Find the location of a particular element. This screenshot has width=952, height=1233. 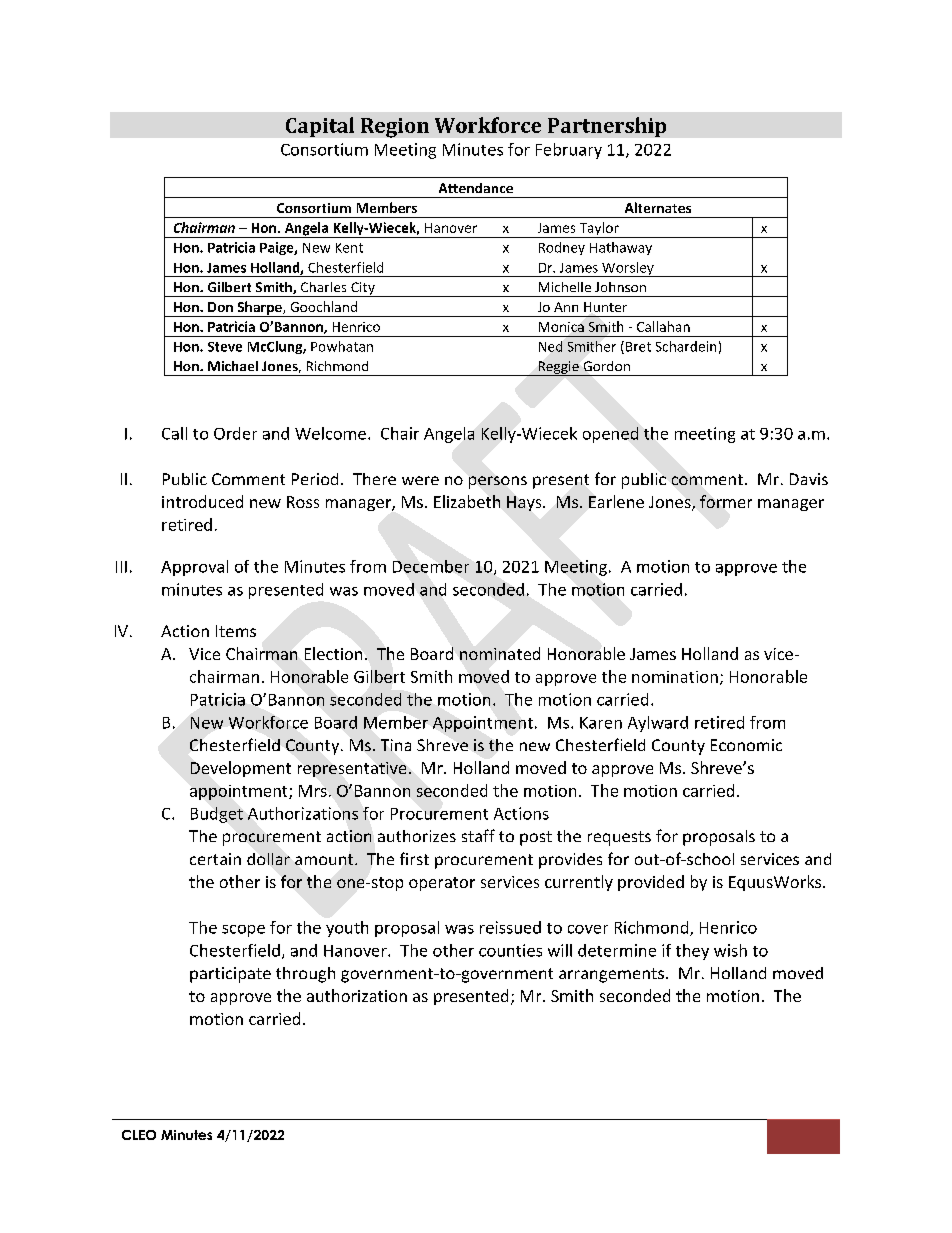

Capital is located at coordinates (320, 127).
